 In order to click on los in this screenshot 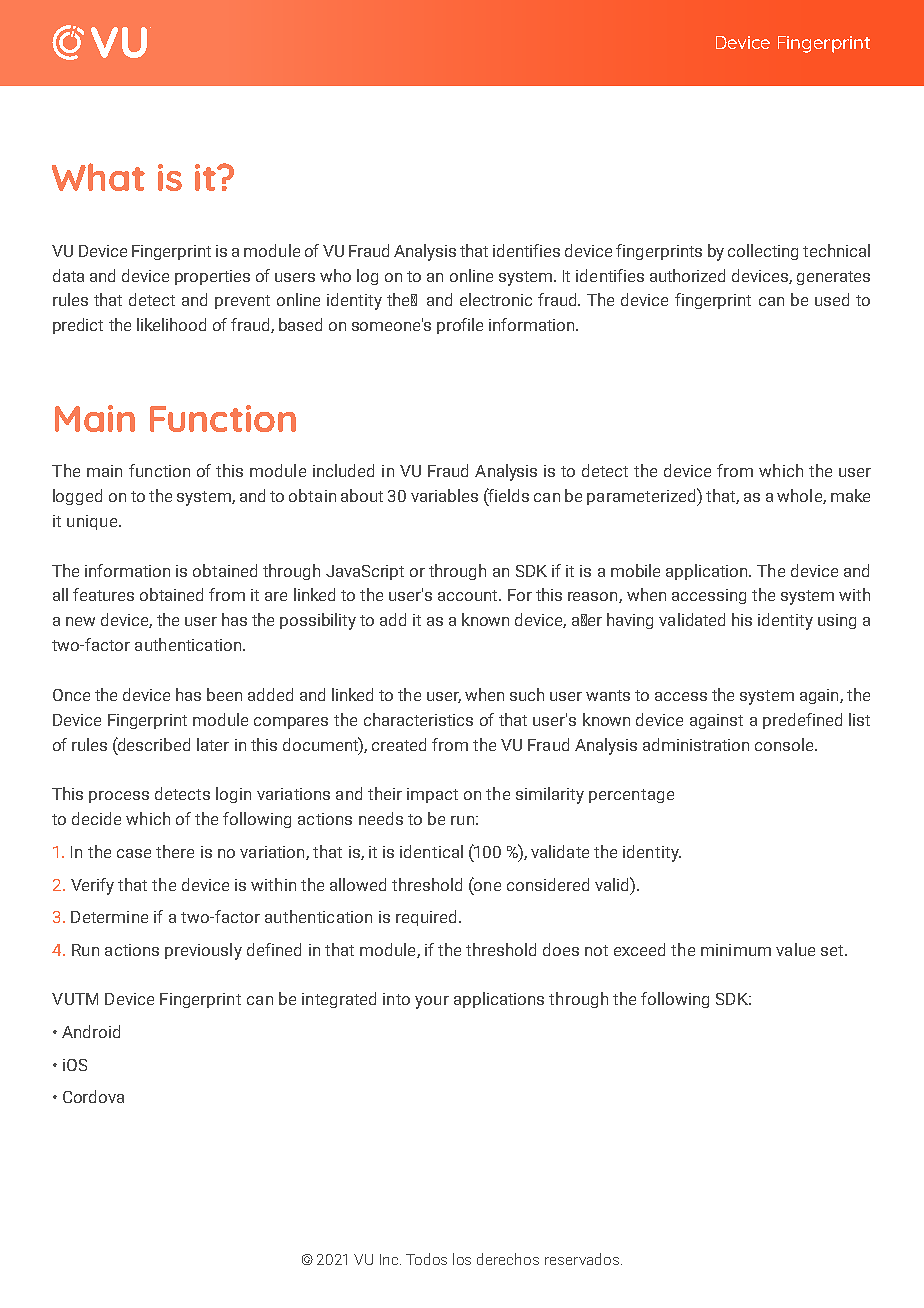, I will do `click(462, 1259)`.
